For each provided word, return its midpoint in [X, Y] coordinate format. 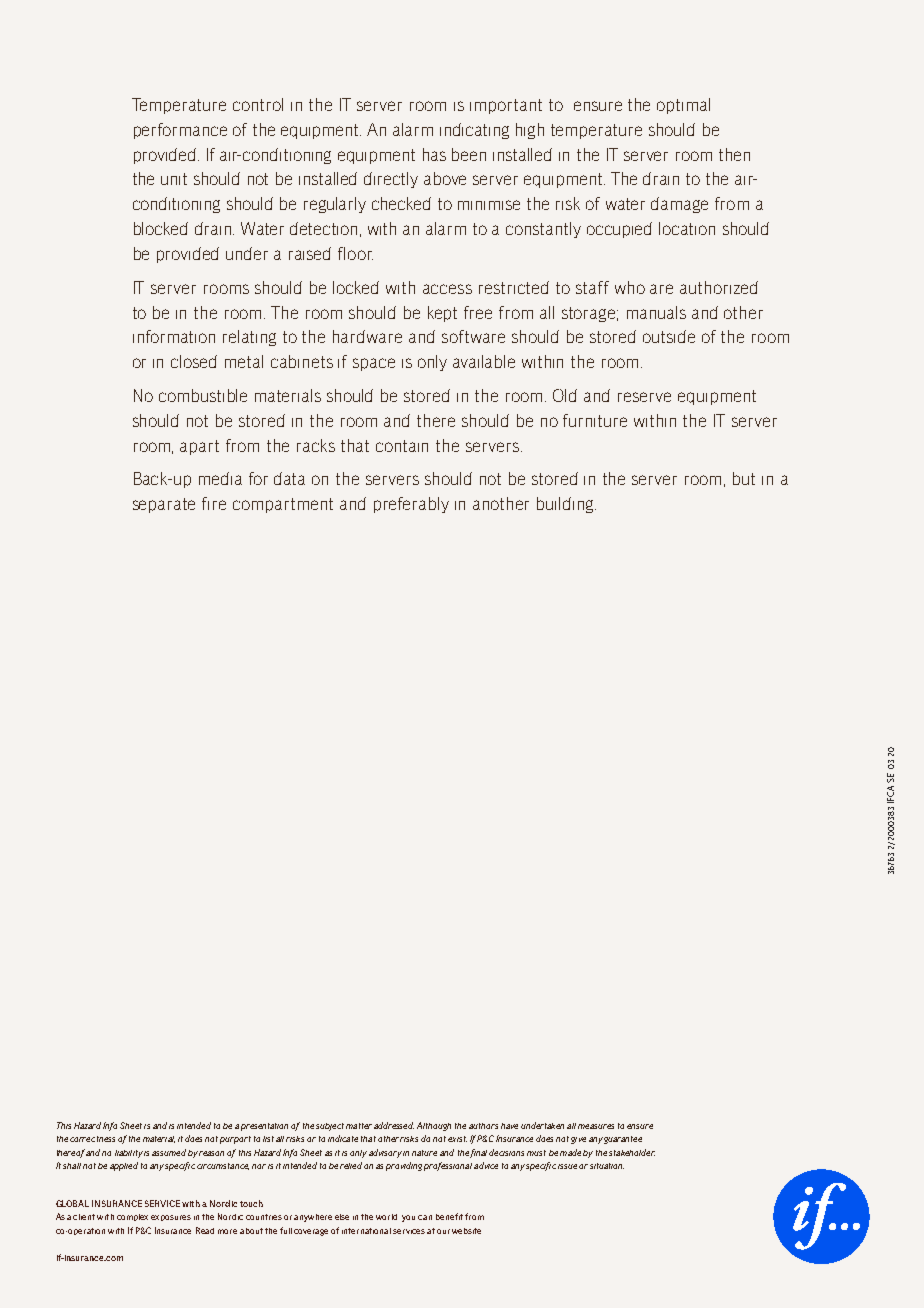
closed [194, 361]
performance [180, 131]
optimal [683, 106]
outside [669, 336]
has [434, 154]
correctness [92, 1139]
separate [164, 505]
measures [596, 1126]
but [744, 478]
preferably [411, 505]
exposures [171, 1218]
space [374, 364]
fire [214, 503]
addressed [394, 1125]
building [566, 505]
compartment [283, 505]
